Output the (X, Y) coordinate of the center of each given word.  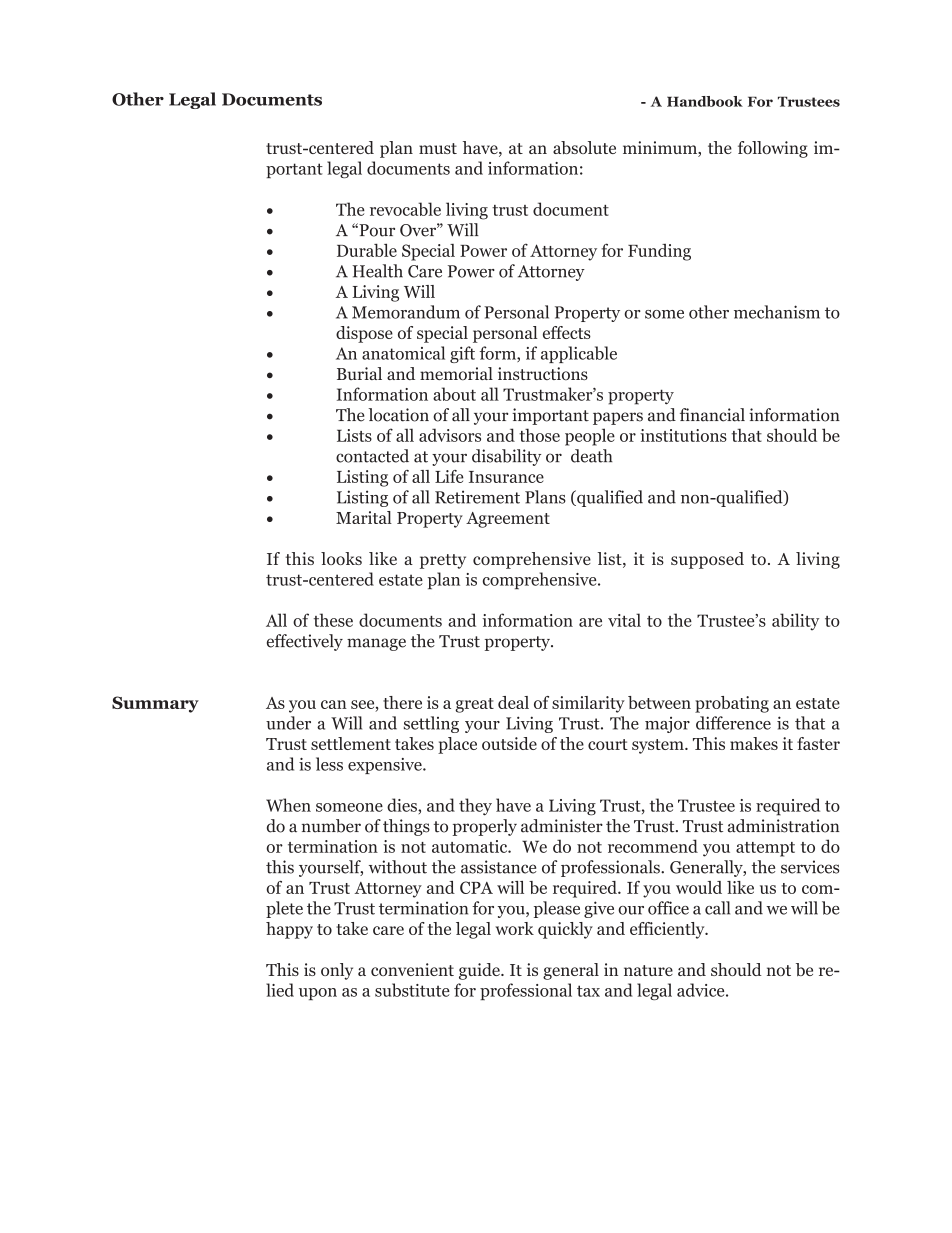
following (773, 149)
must (438, 148)
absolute (584, 147)
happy (289, 930)
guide (480, 971)
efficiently (668, 930)
